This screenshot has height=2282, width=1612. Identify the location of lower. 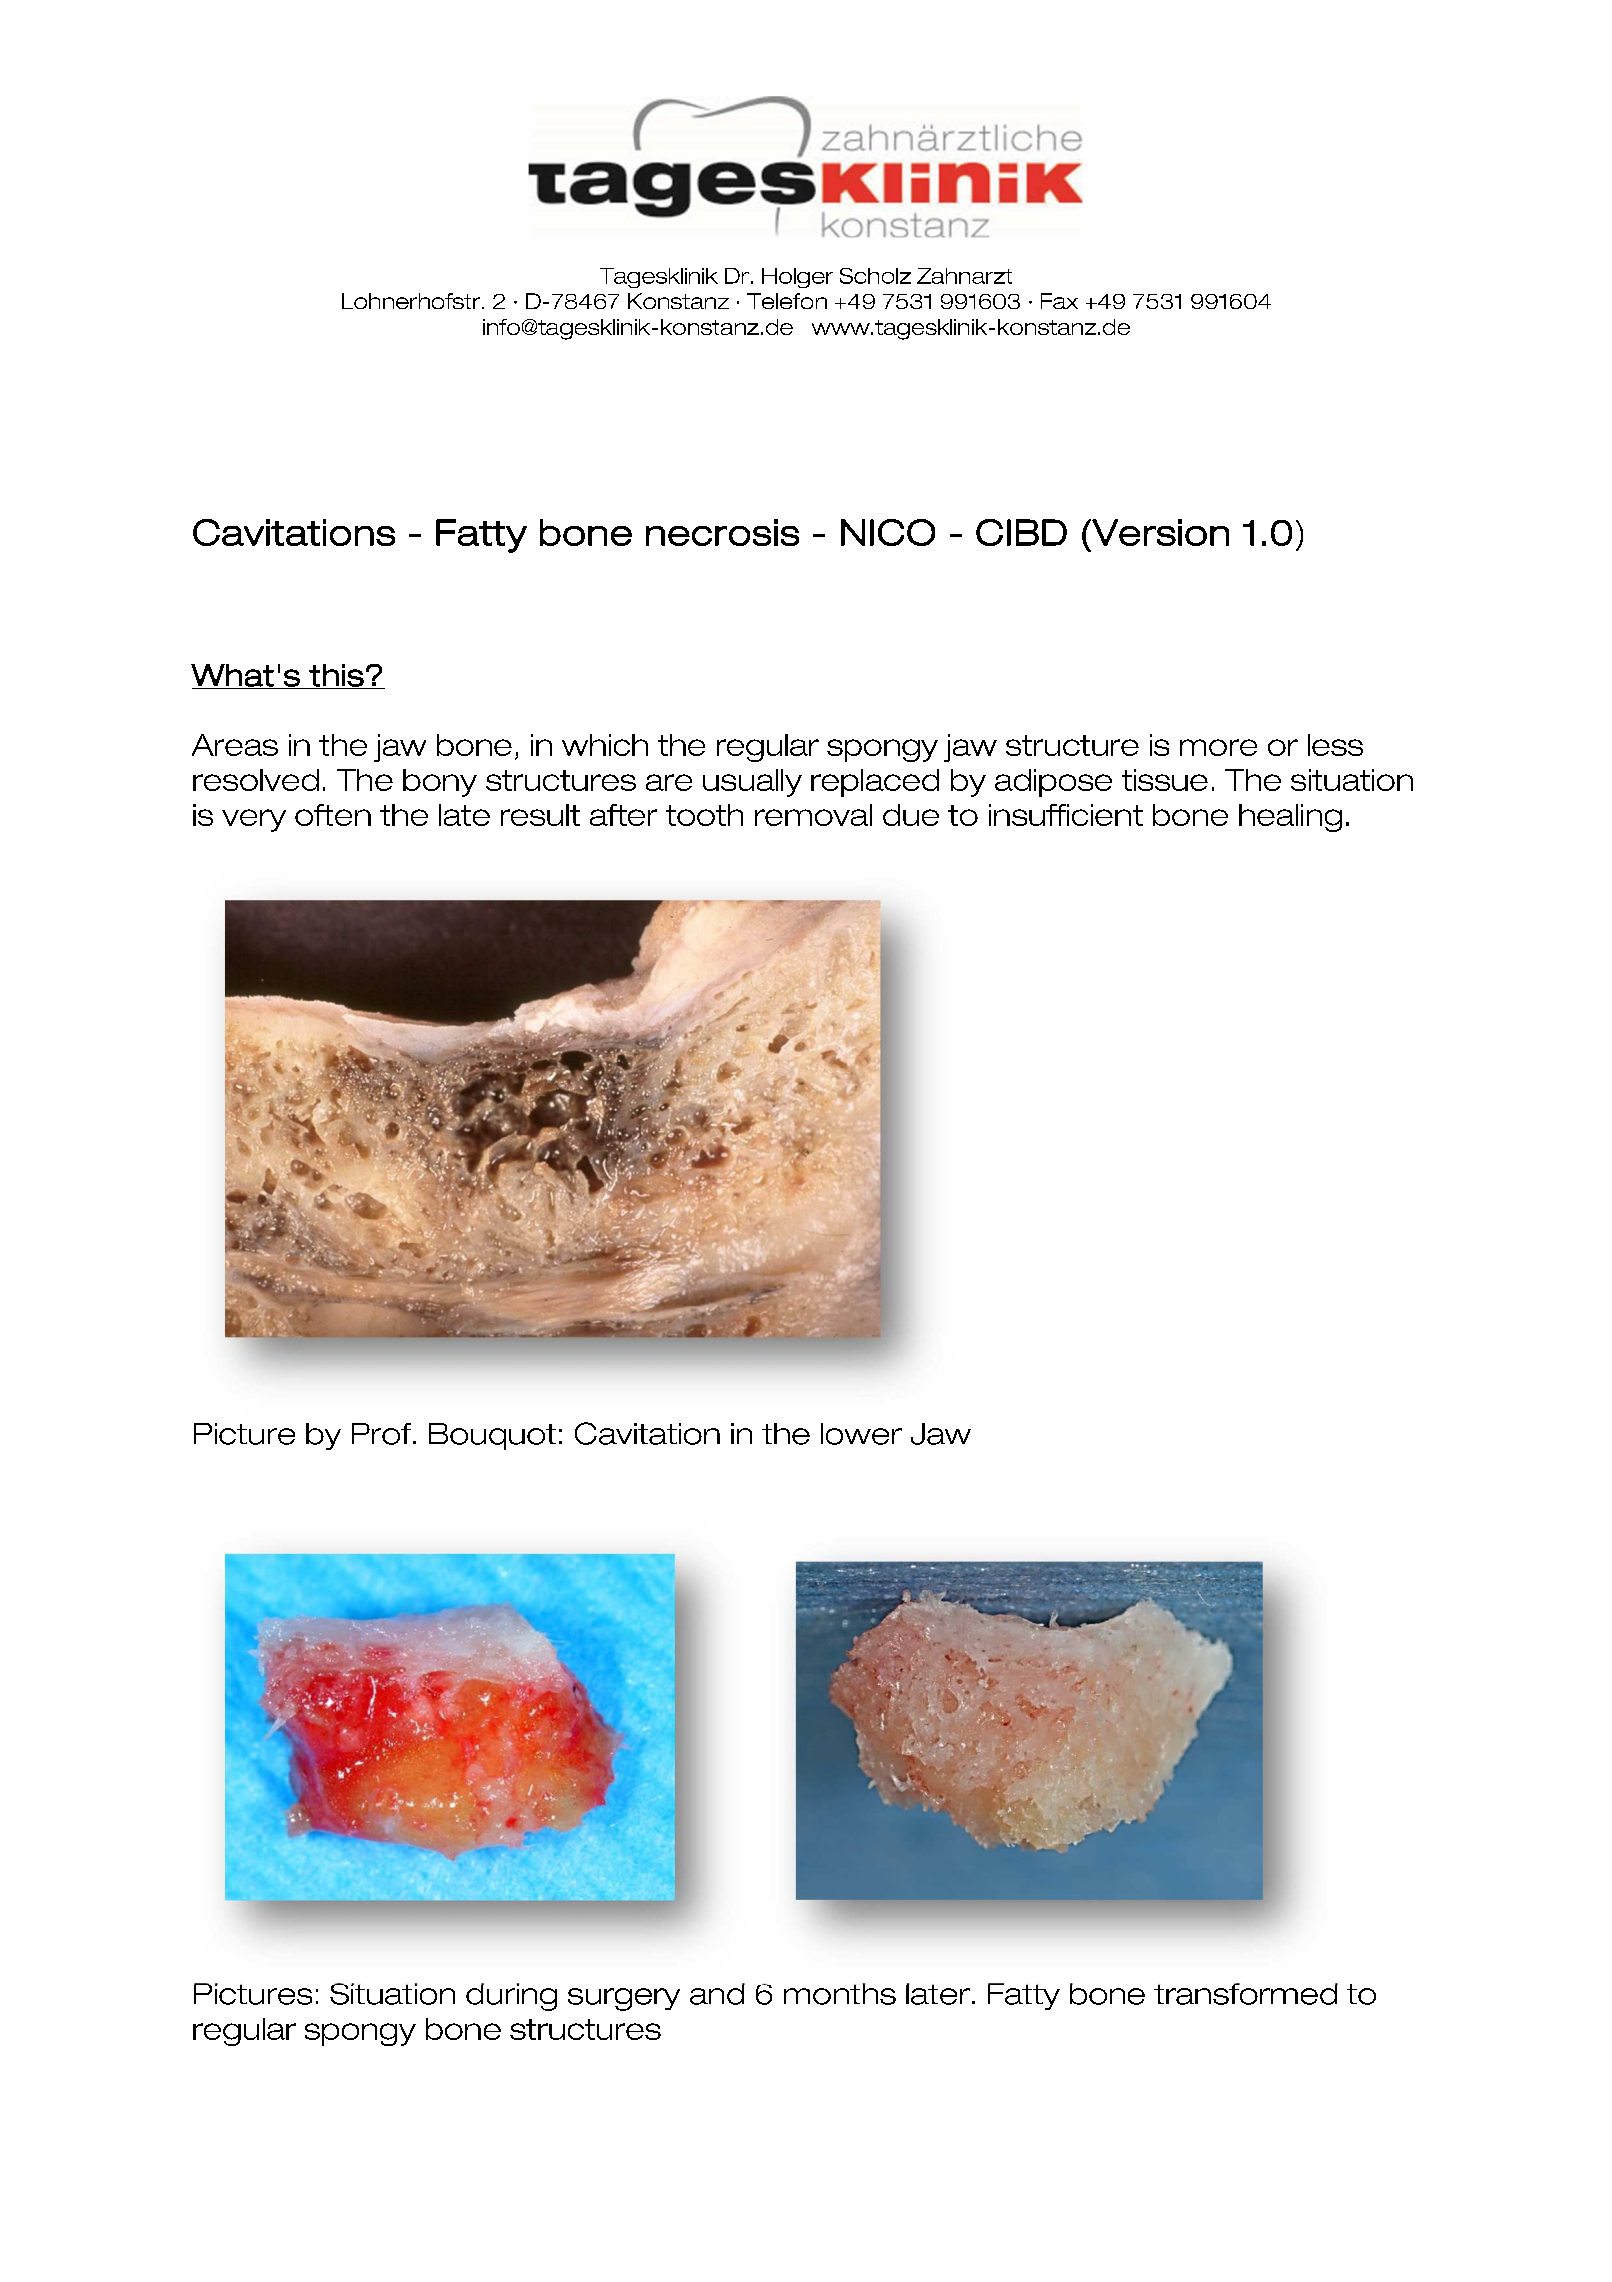
(861, 1434).
